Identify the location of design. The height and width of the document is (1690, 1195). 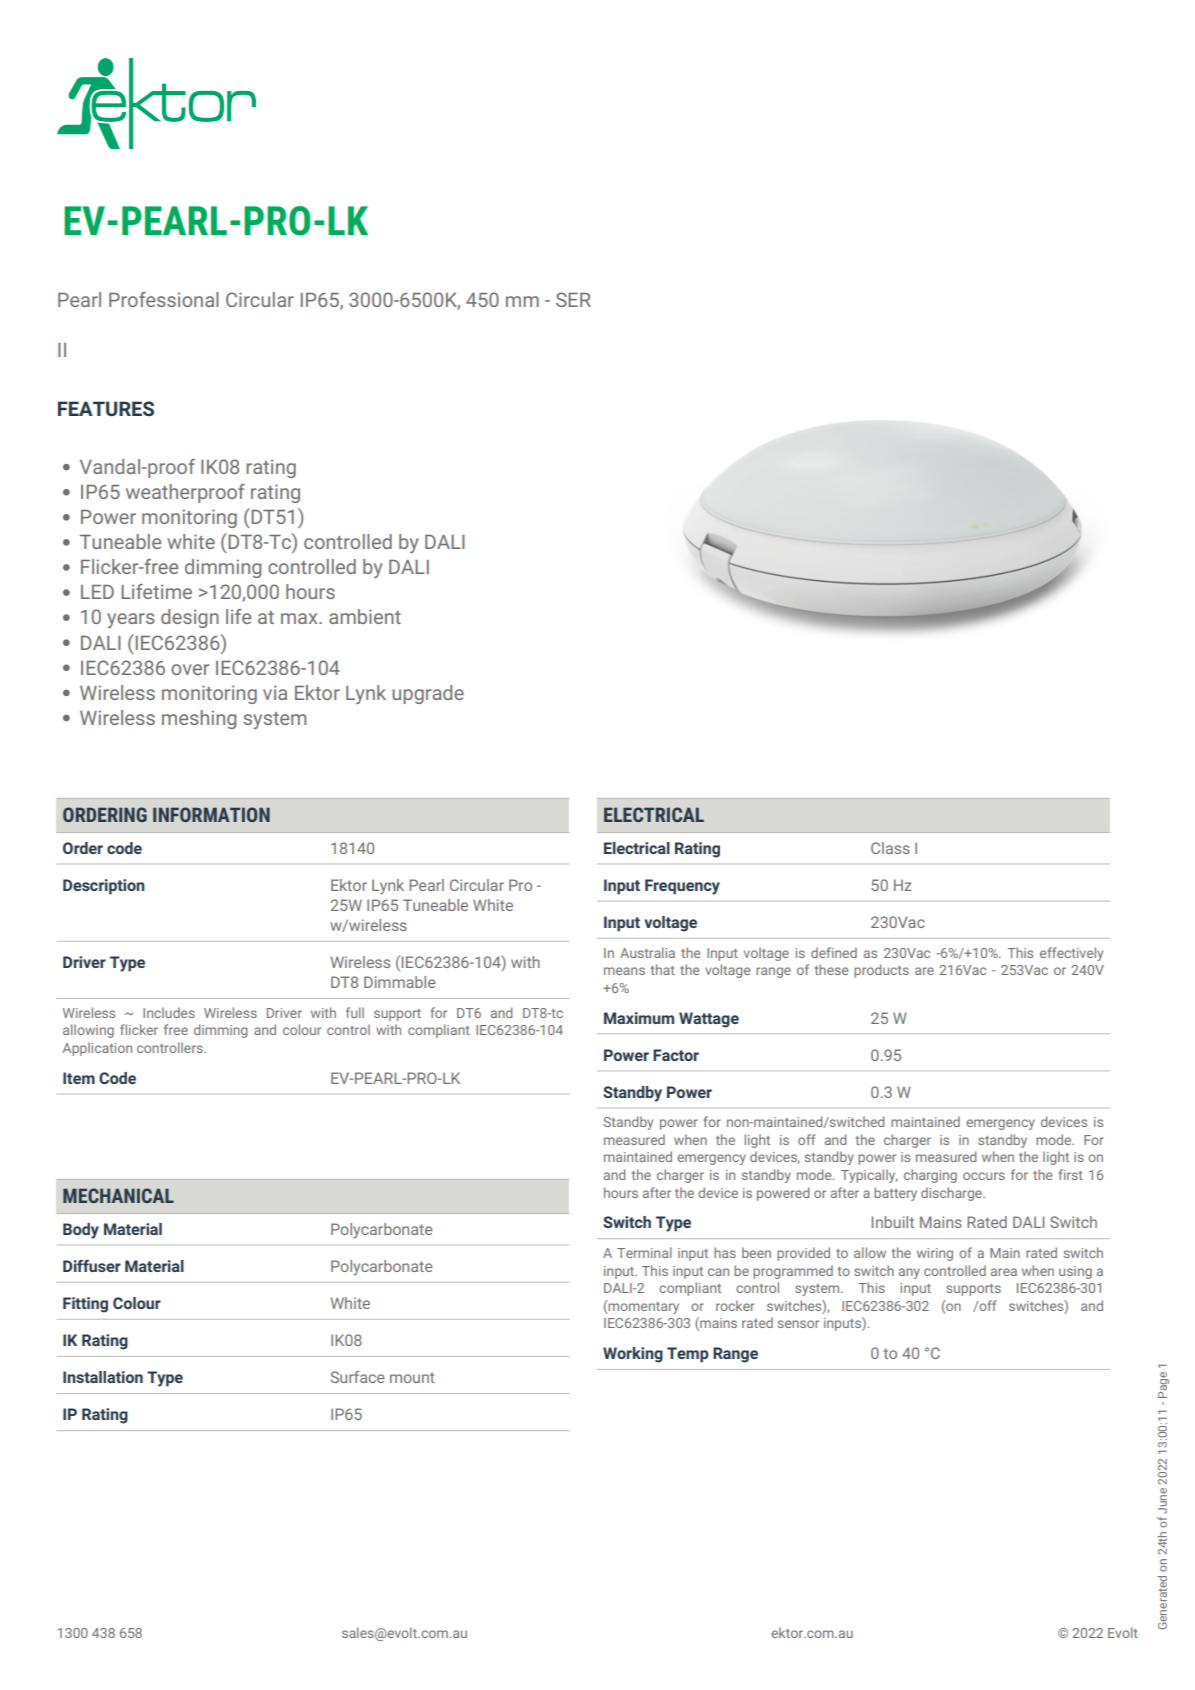
(190, 618).
